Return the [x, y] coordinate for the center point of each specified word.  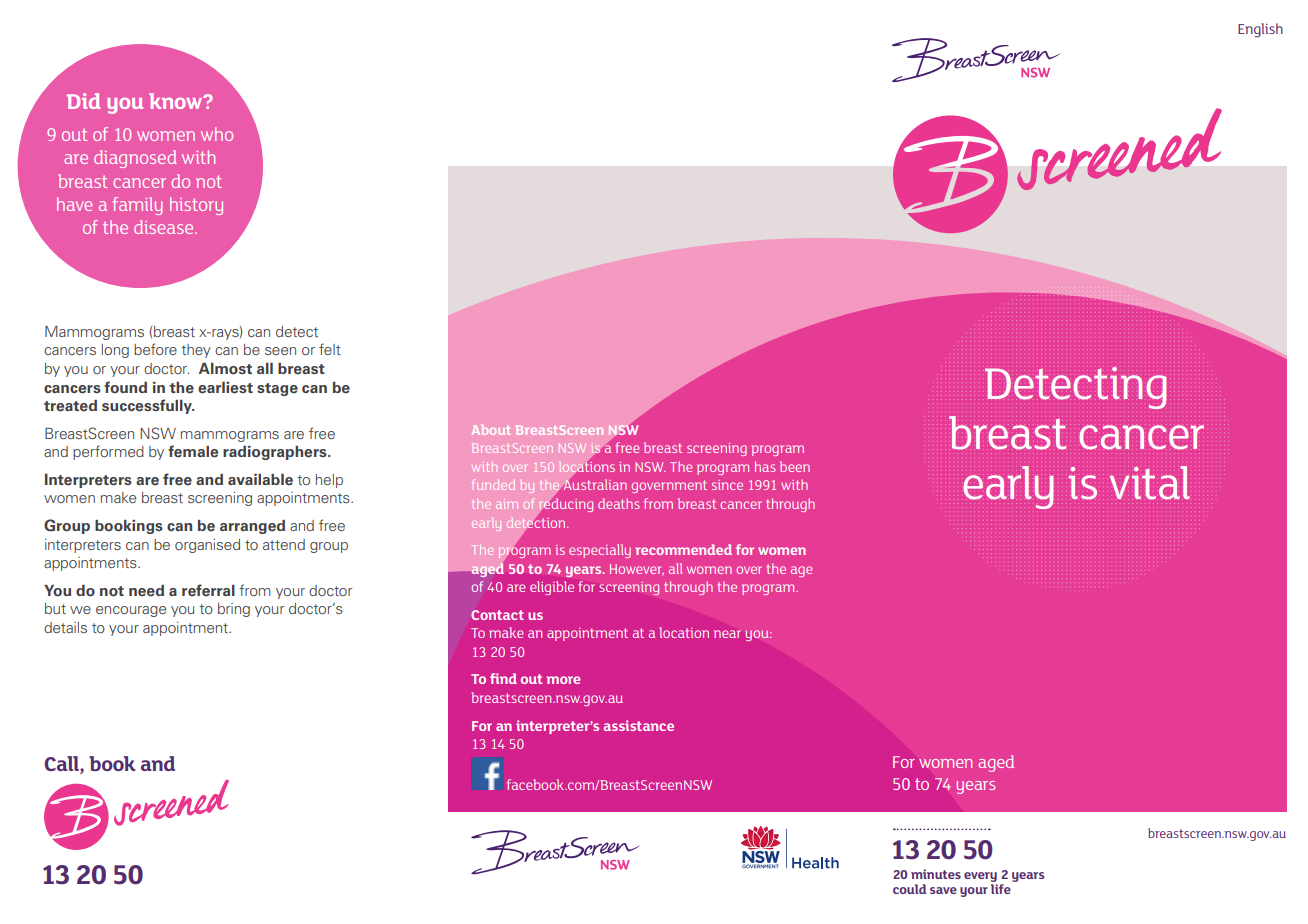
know [177, 101]
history [196, 206]
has [765, 466]
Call [63, 763]
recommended [683, 549]
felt [330, 349]
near [727, 634]
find [503, 678]
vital [1150, 483]
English [1260, 30]
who [217, 134]
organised [207, 546]
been [795, 466]
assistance [638, 725]
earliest [225, 388]
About [491, 430]
